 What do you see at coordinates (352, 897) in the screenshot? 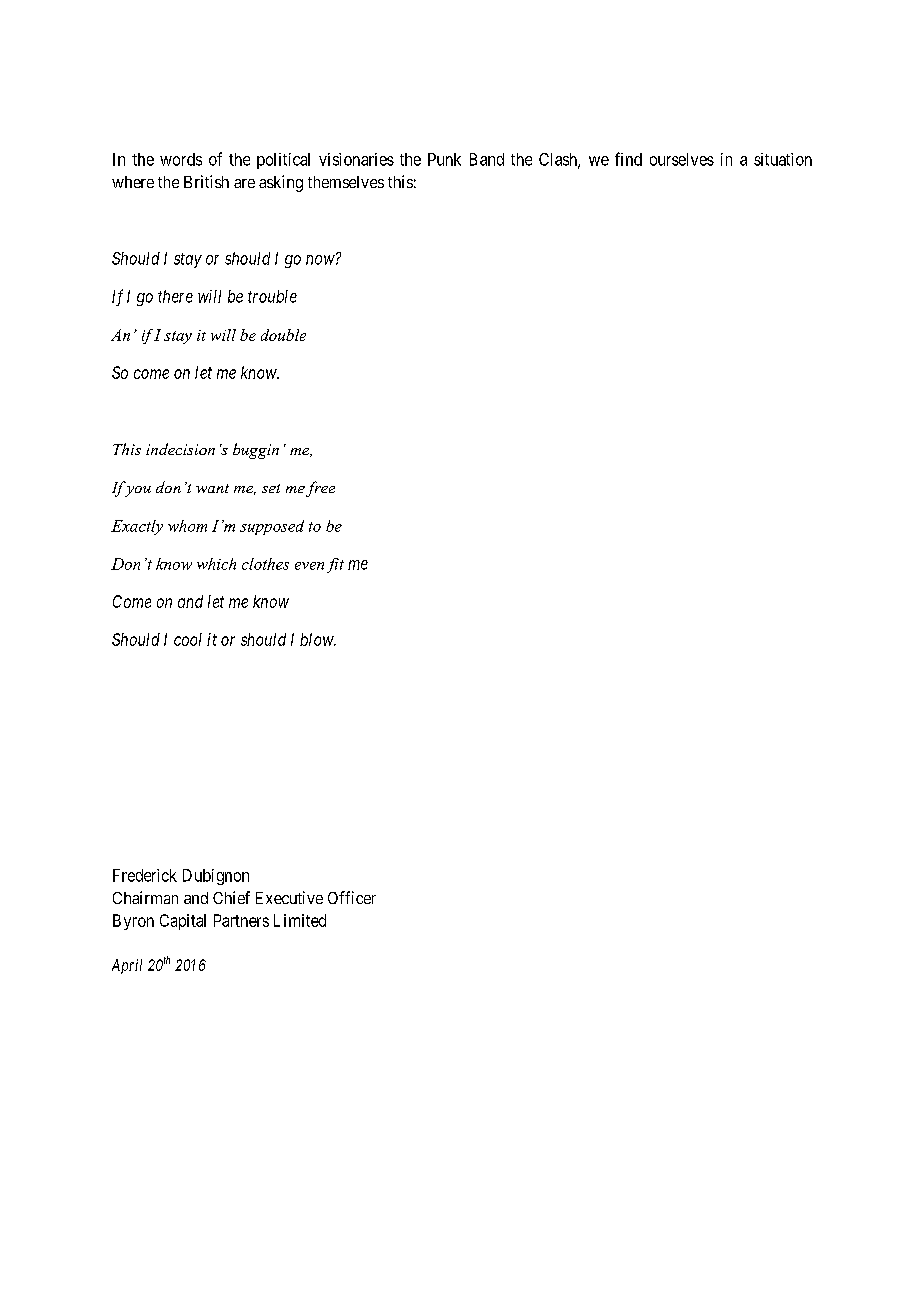
I see `Officer` at bounding box center [352, 897].
